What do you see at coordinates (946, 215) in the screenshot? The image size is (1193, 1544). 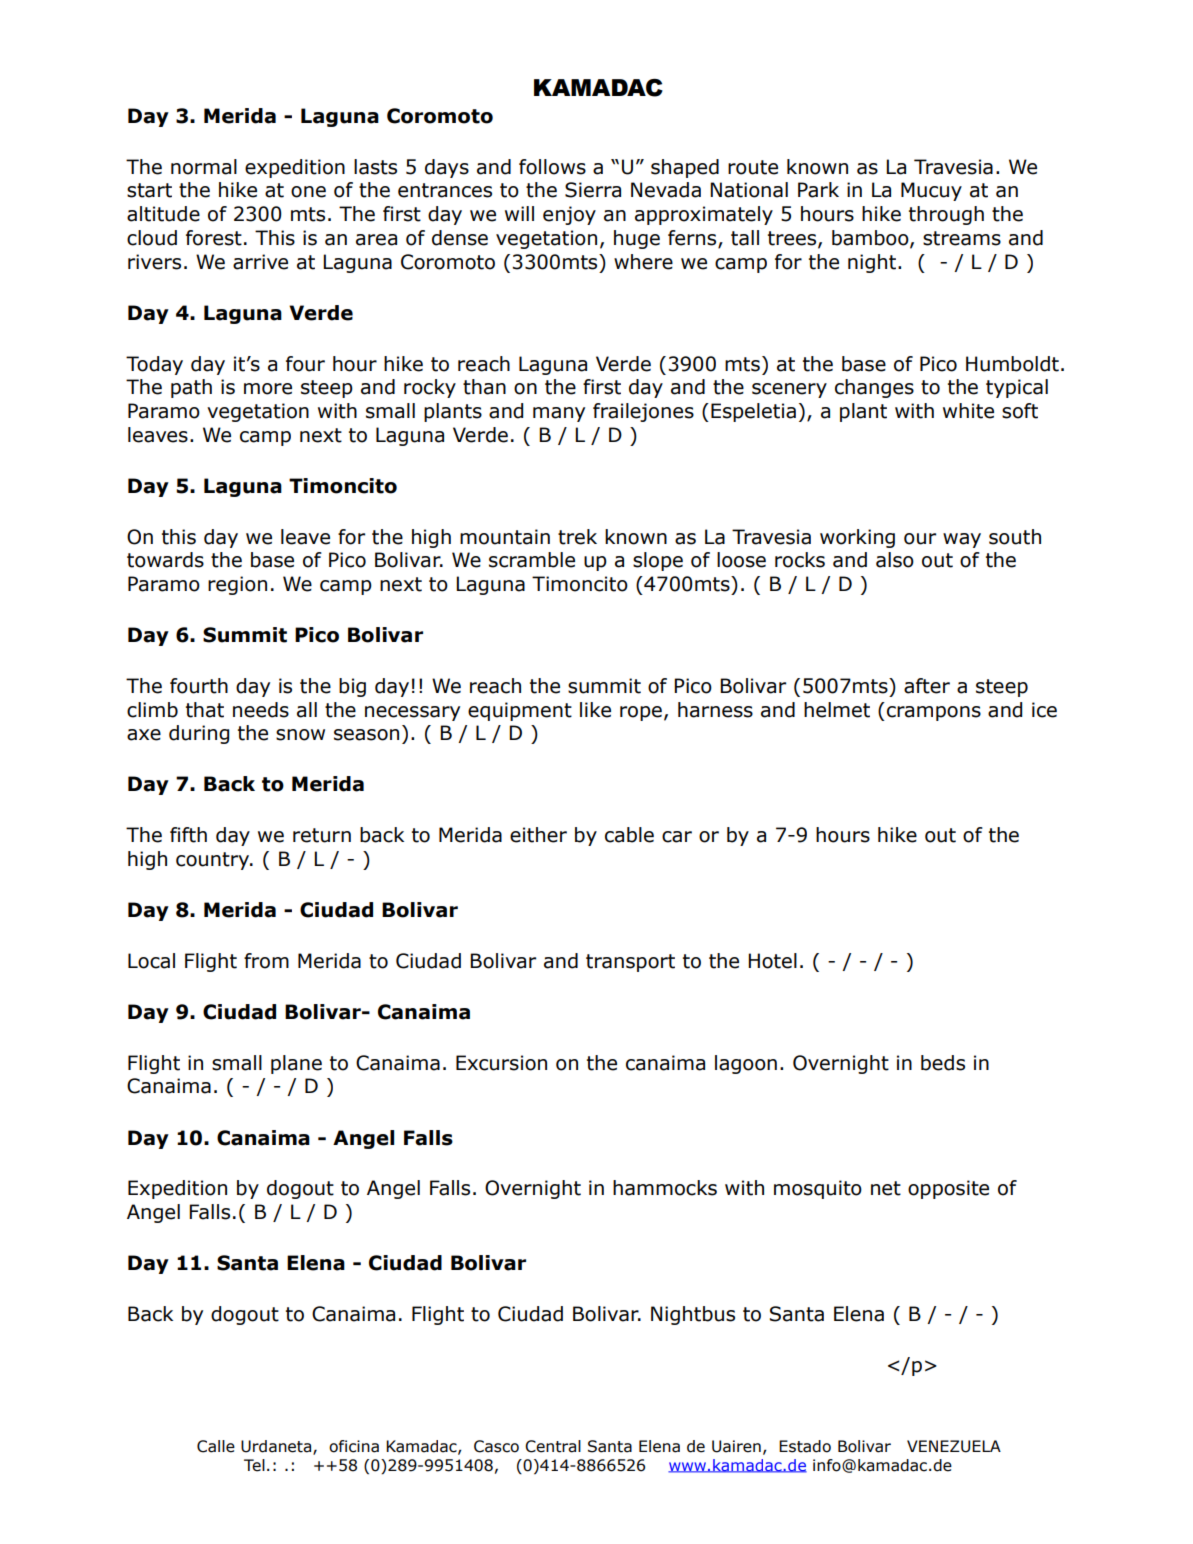 I see `through` at bounding box center [946, 215].
